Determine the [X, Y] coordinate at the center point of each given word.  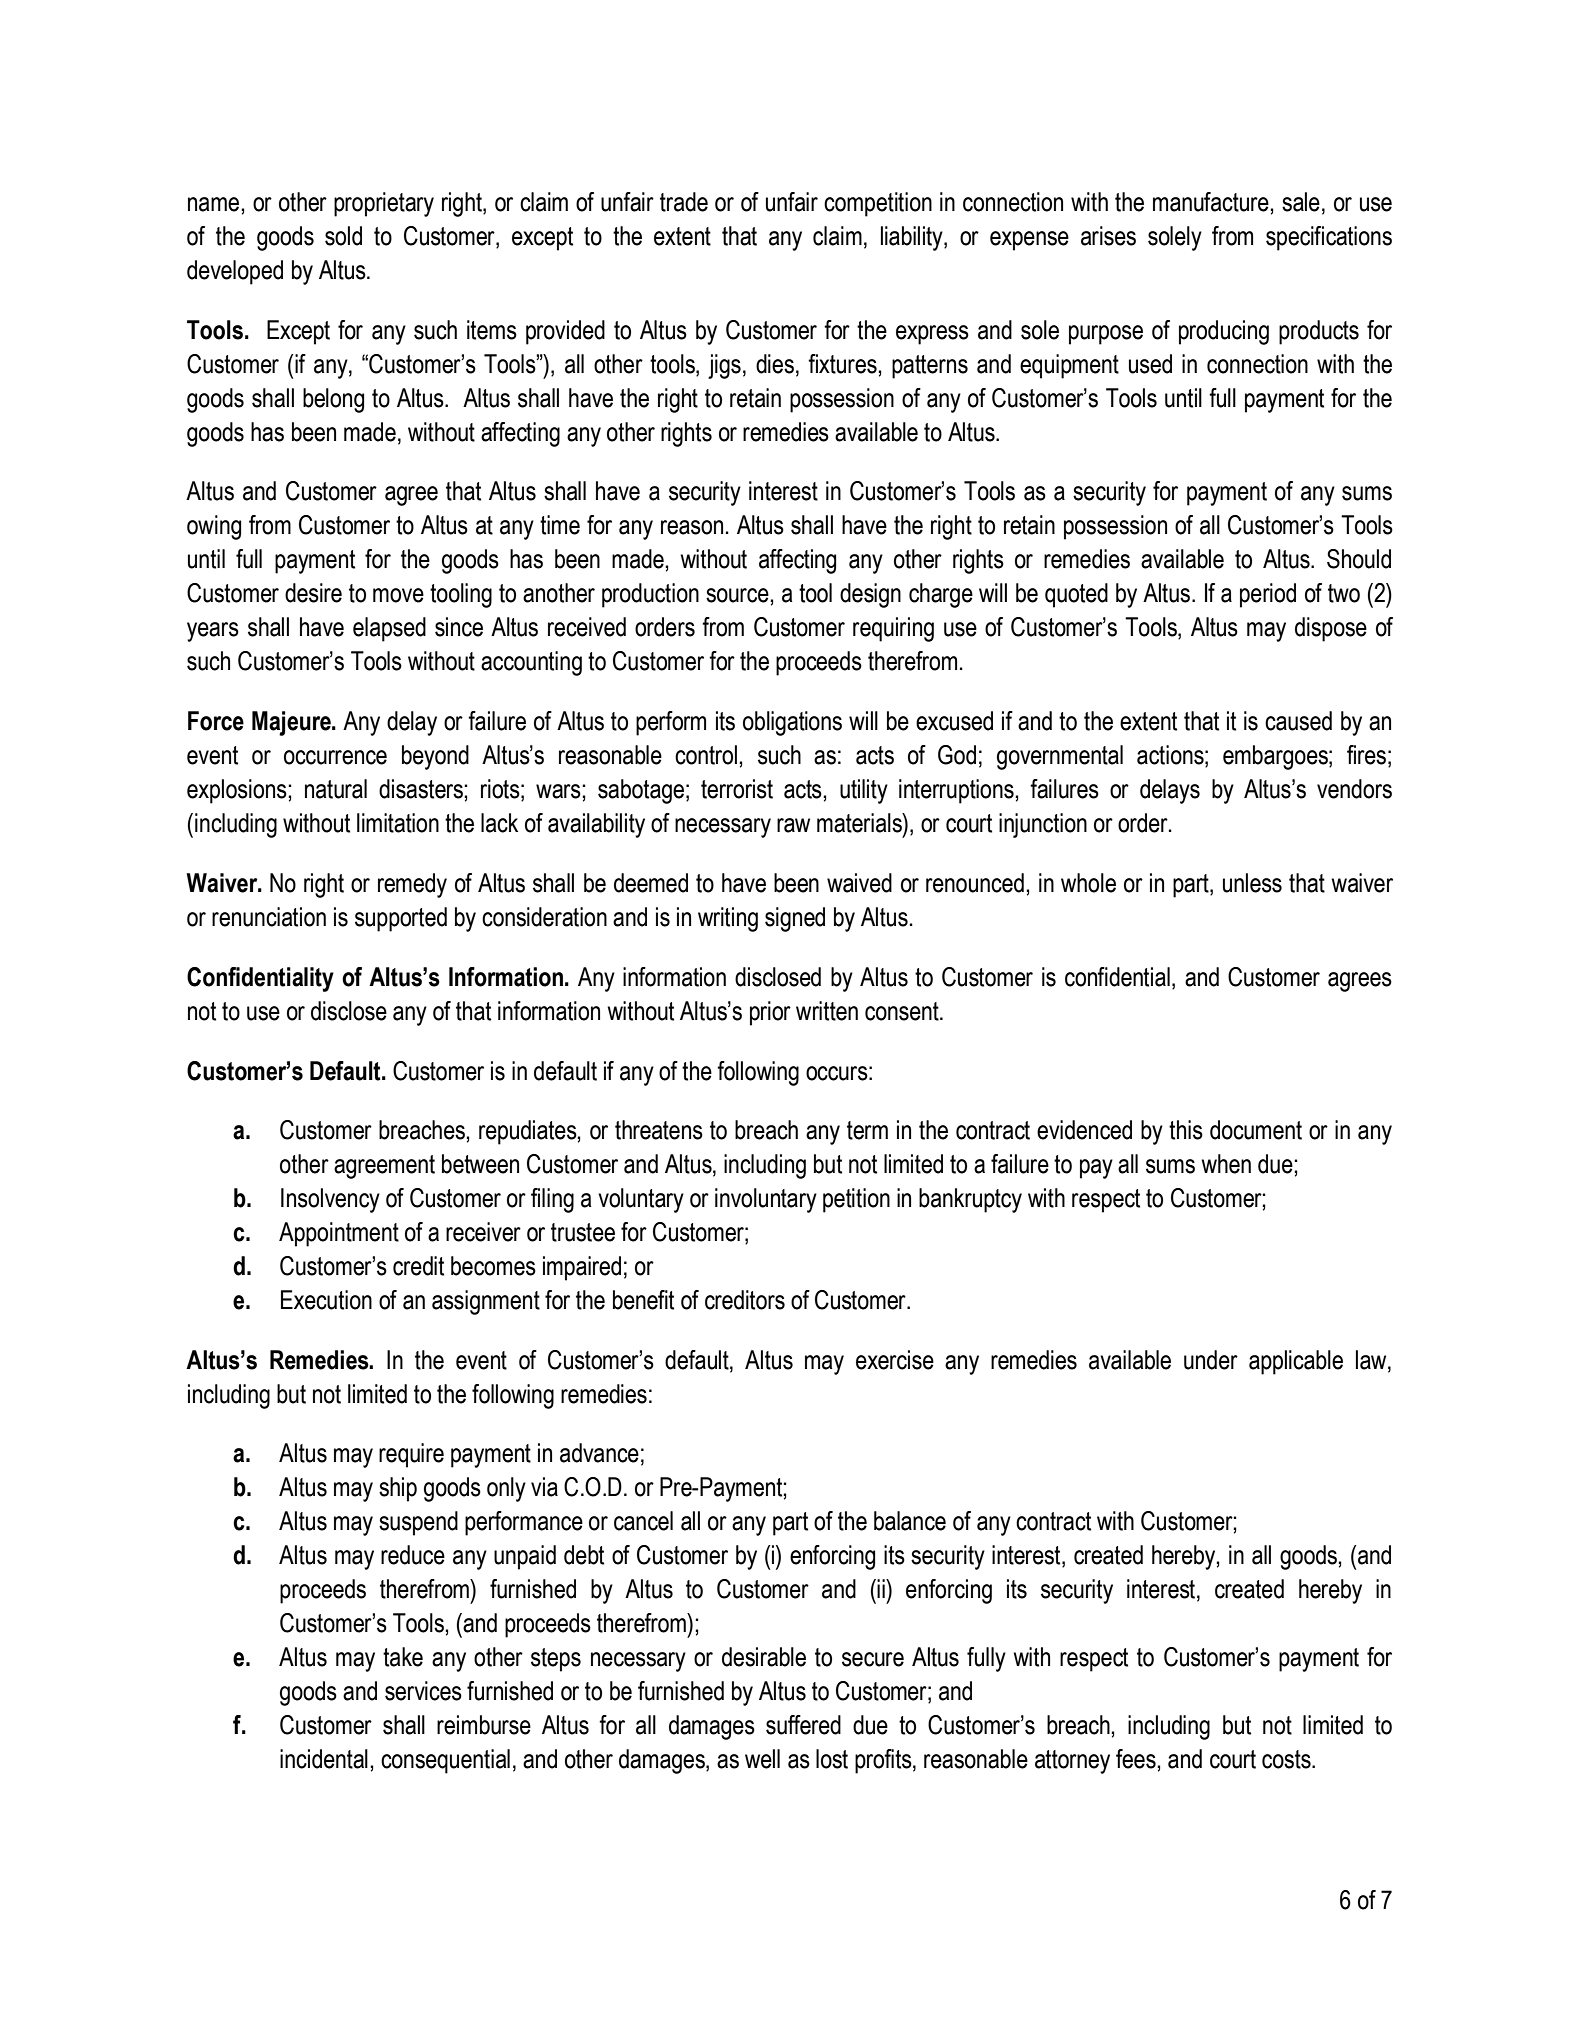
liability [913, 238]
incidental [324, 1759]
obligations [792, 723]
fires [1366, 755]
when [1226, 1164]
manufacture [1212, 202]
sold [343, 236]
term [867, 1130]
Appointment [339, 1234]
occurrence [335, 757]
